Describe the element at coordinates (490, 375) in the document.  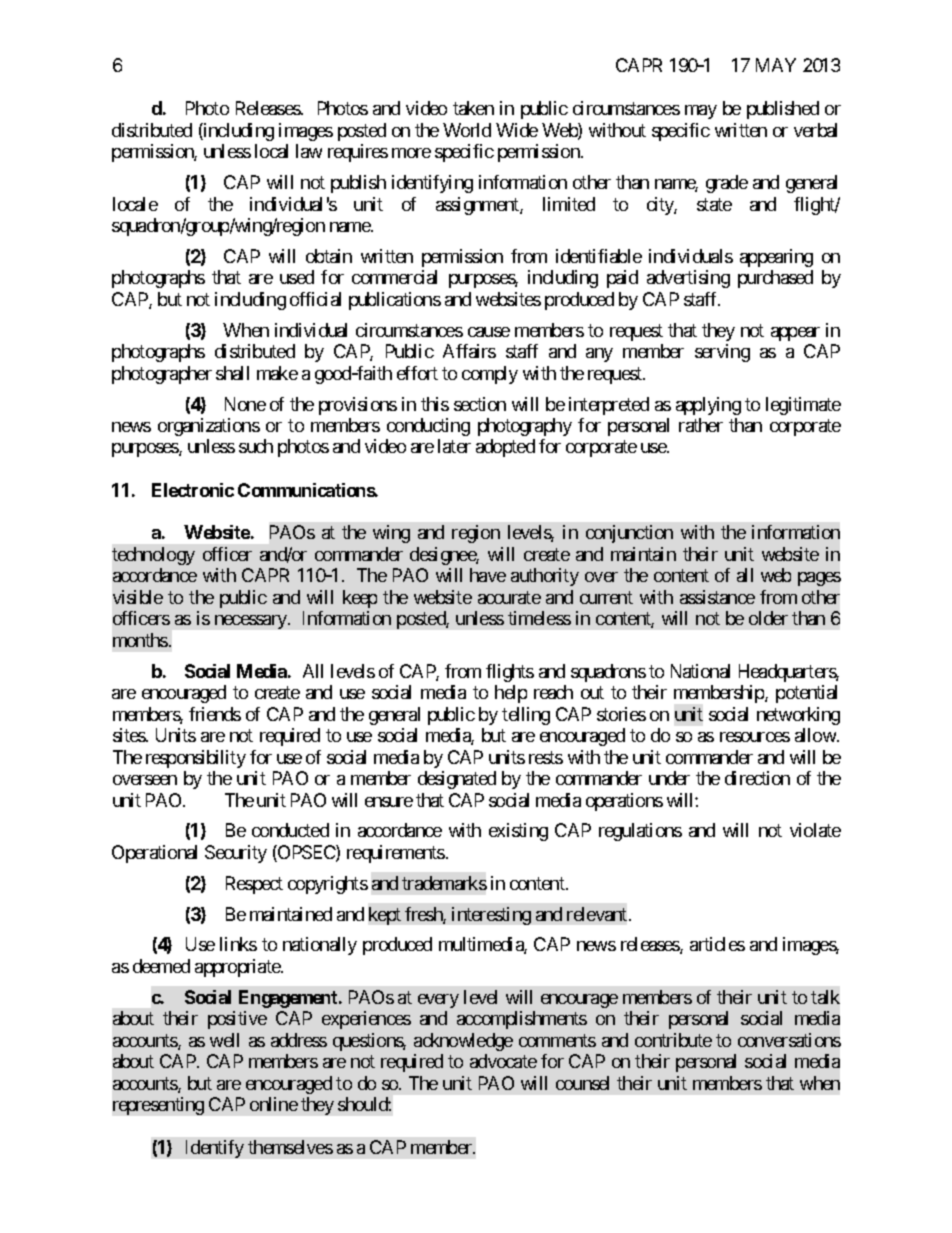
I see `comply` at that location.
